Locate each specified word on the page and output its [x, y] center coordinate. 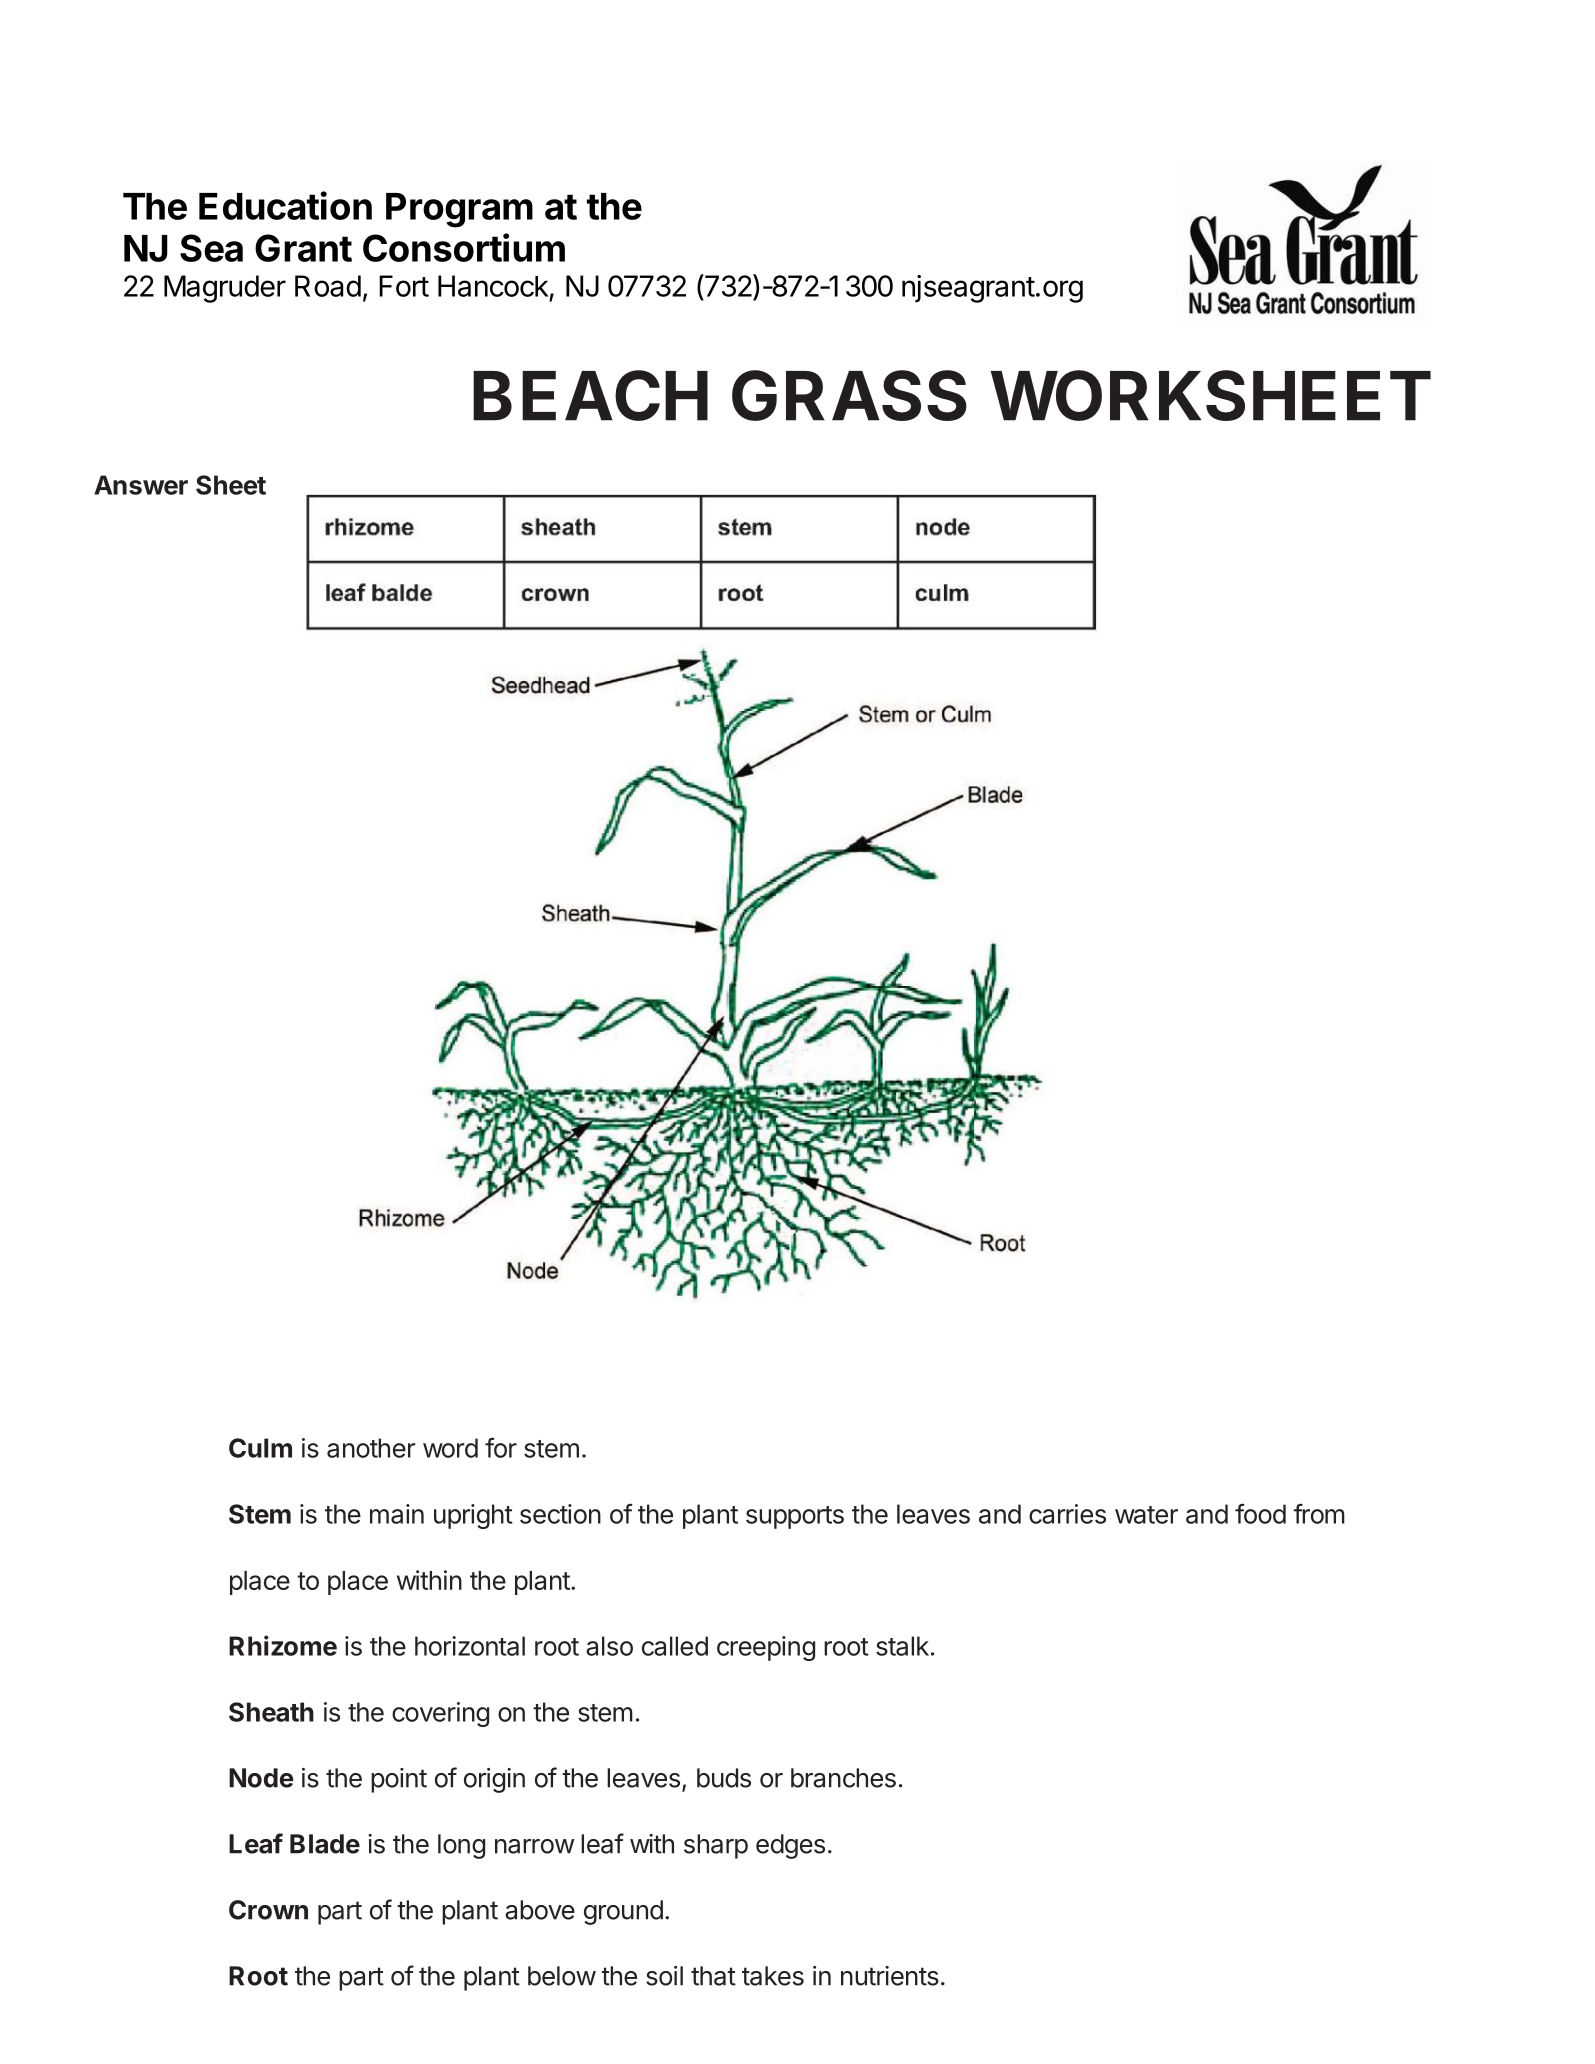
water [1146, 1515]
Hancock [493, 286]
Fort [404, 286]
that [713, 1976]
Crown [268, 1910]
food [1260, 1513]
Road [328, 286]
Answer [141, 485]
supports [795, 1517]
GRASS [849, 395]
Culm [260, 1448]
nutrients [890, 1976]
